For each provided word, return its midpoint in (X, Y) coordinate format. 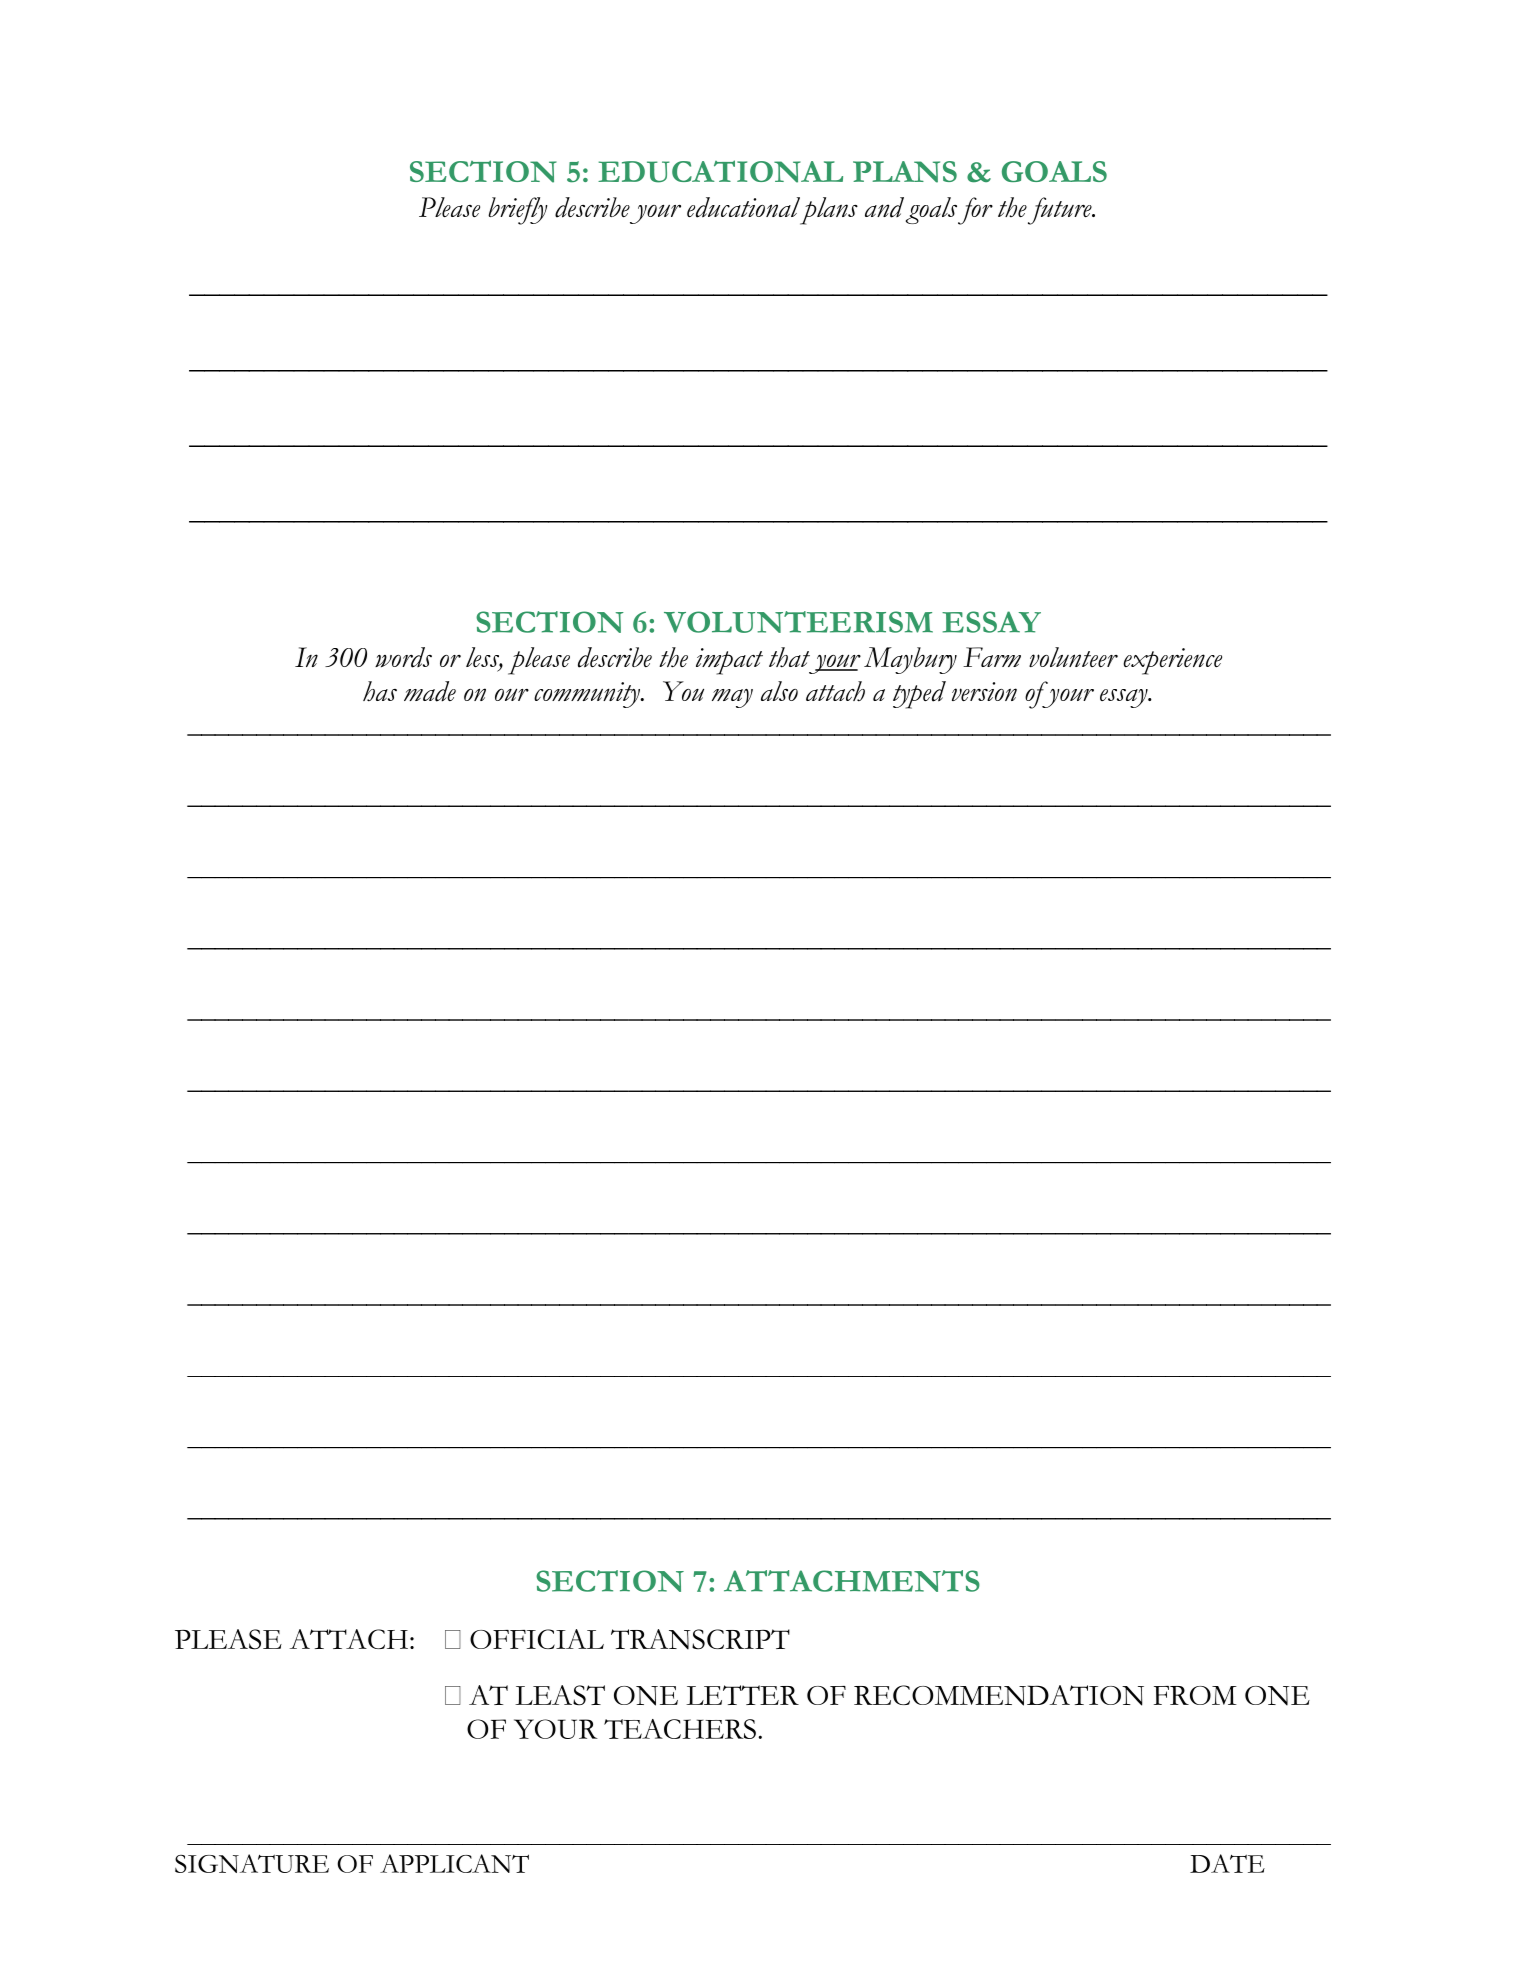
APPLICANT (454, 1863)
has (380, 691)
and (884, 207)
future (1061, 211)
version (984, 691)
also (779, 691)
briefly (518, 211)
